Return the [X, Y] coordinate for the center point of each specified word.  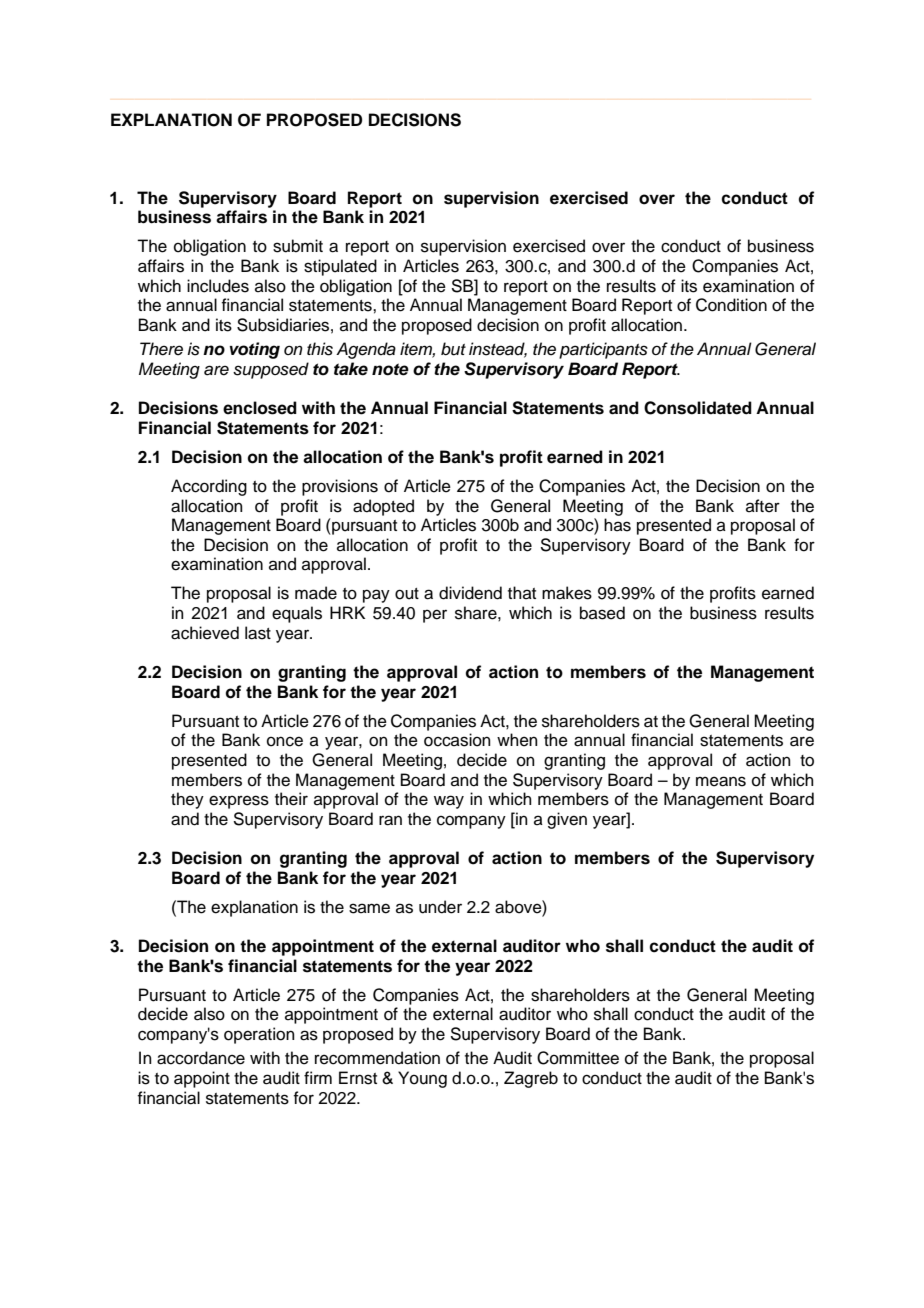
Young [422, 1079]
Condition [731, 305]
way [449, 802]
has [617, 525]
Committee [578, 1058]
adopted [383, 507]
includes [218, 286]
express [239, 802]
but [453, 349]
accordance [201, 1058]
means [721, 781]
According [209, 487]
